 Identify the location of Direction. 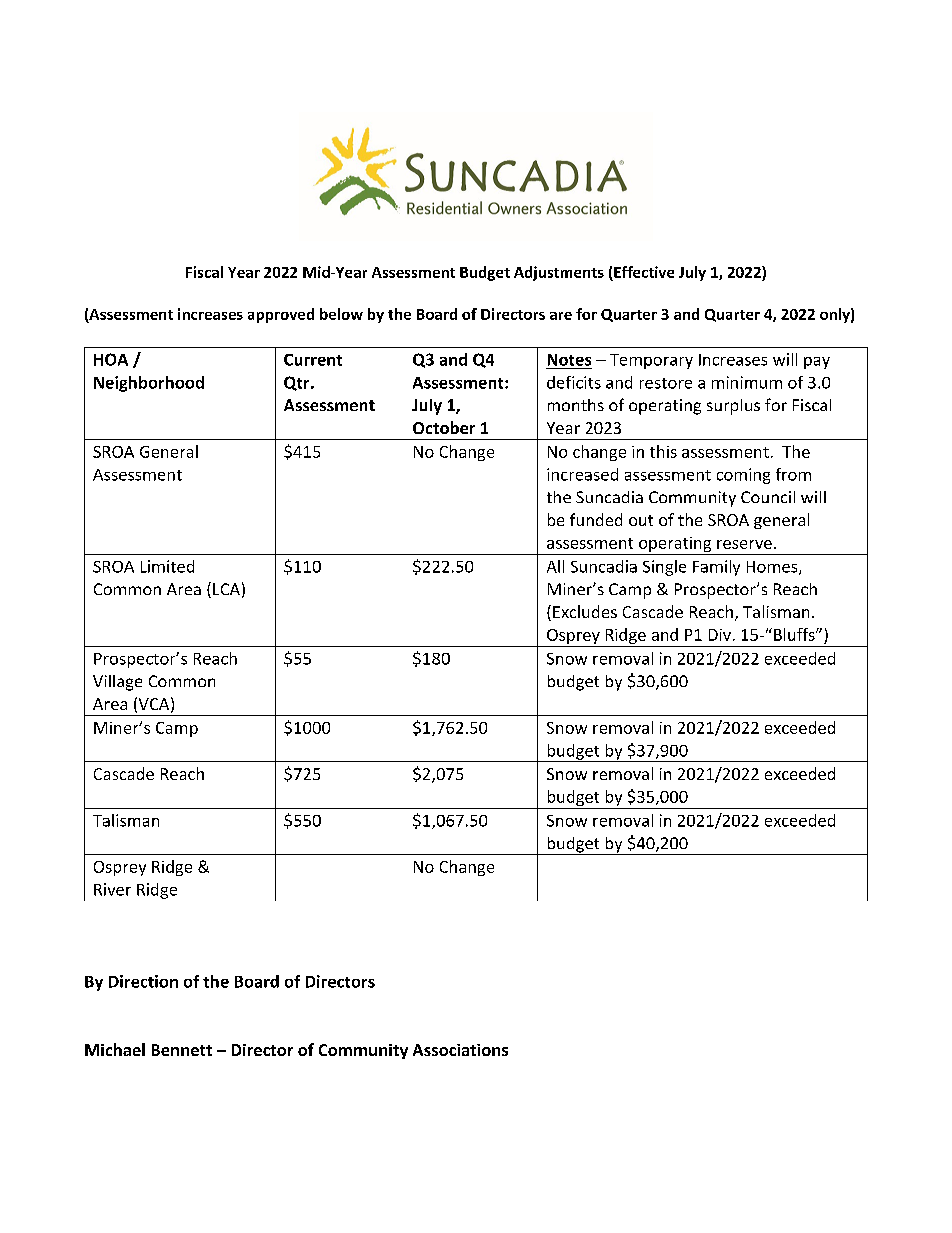
(143, 981).
